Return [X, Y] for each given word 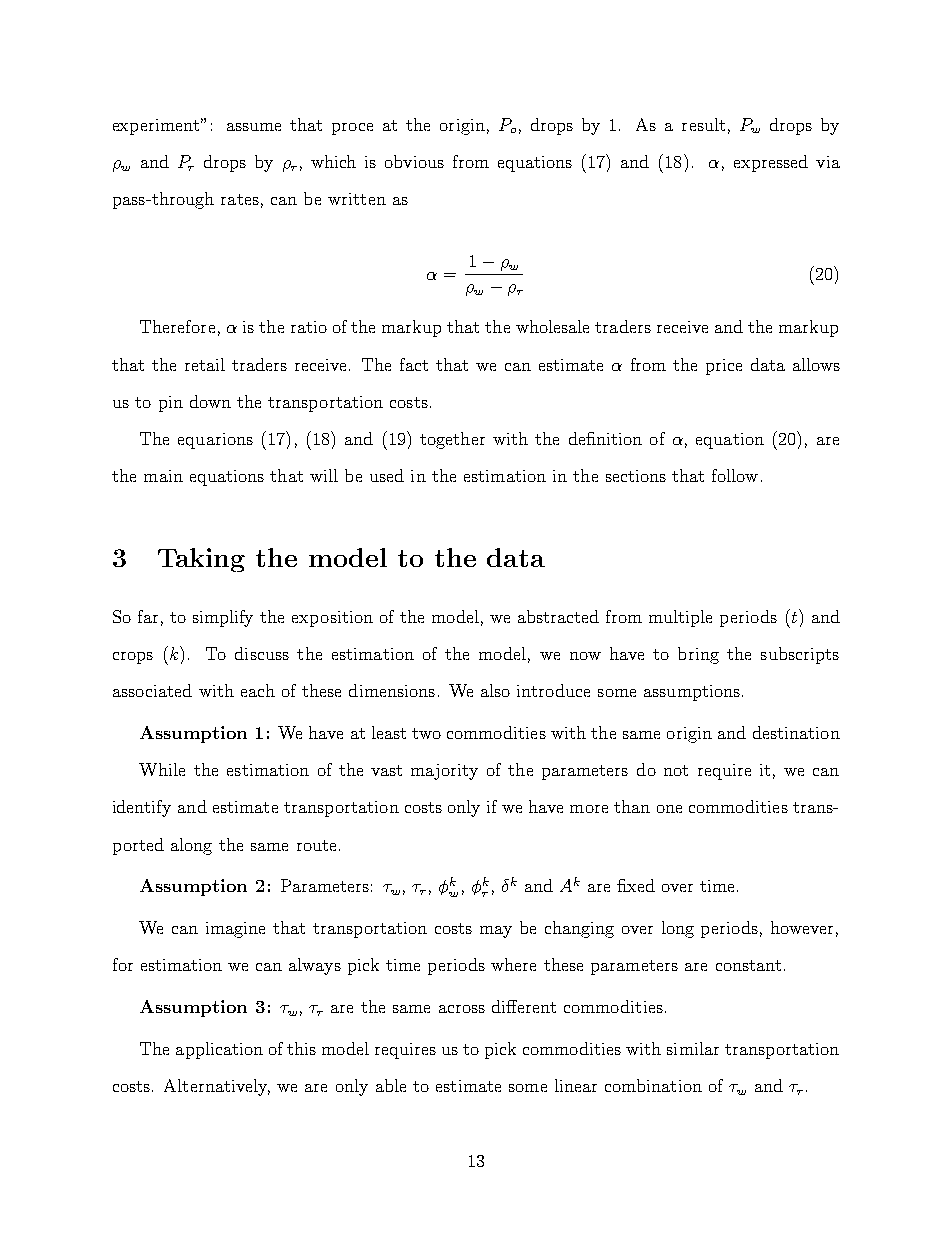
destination [796, 732]
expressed [771, 163]
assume [254, 127]
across [462, 1009]
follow [735, 475]
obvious [414, 161]
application [219, 1050]
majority [444, 772]
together [452, 440]
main [163, 476]
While [162, 769]
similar [693, 1048]
